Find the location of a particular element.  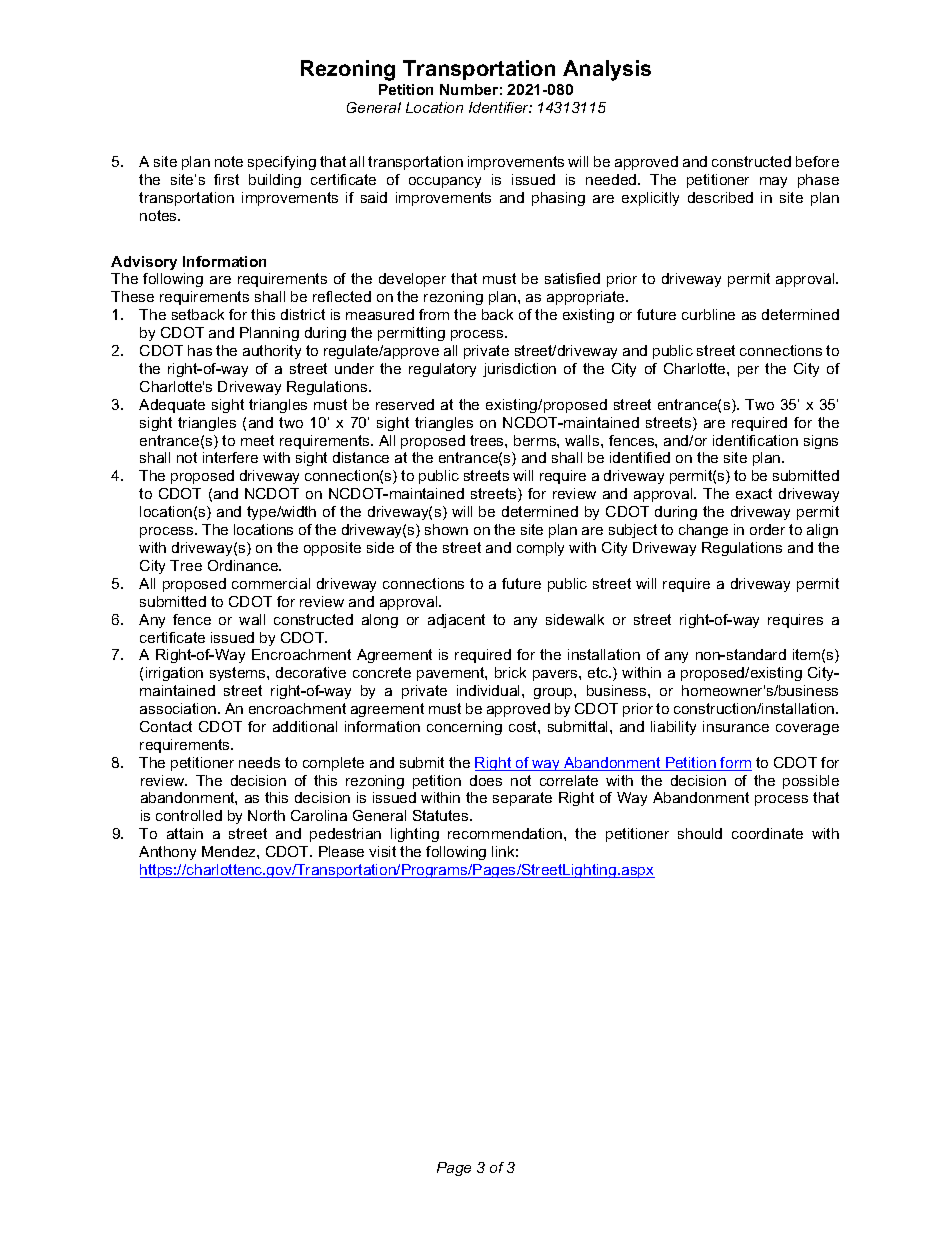

specifying is located at coordinates (282, 163).
